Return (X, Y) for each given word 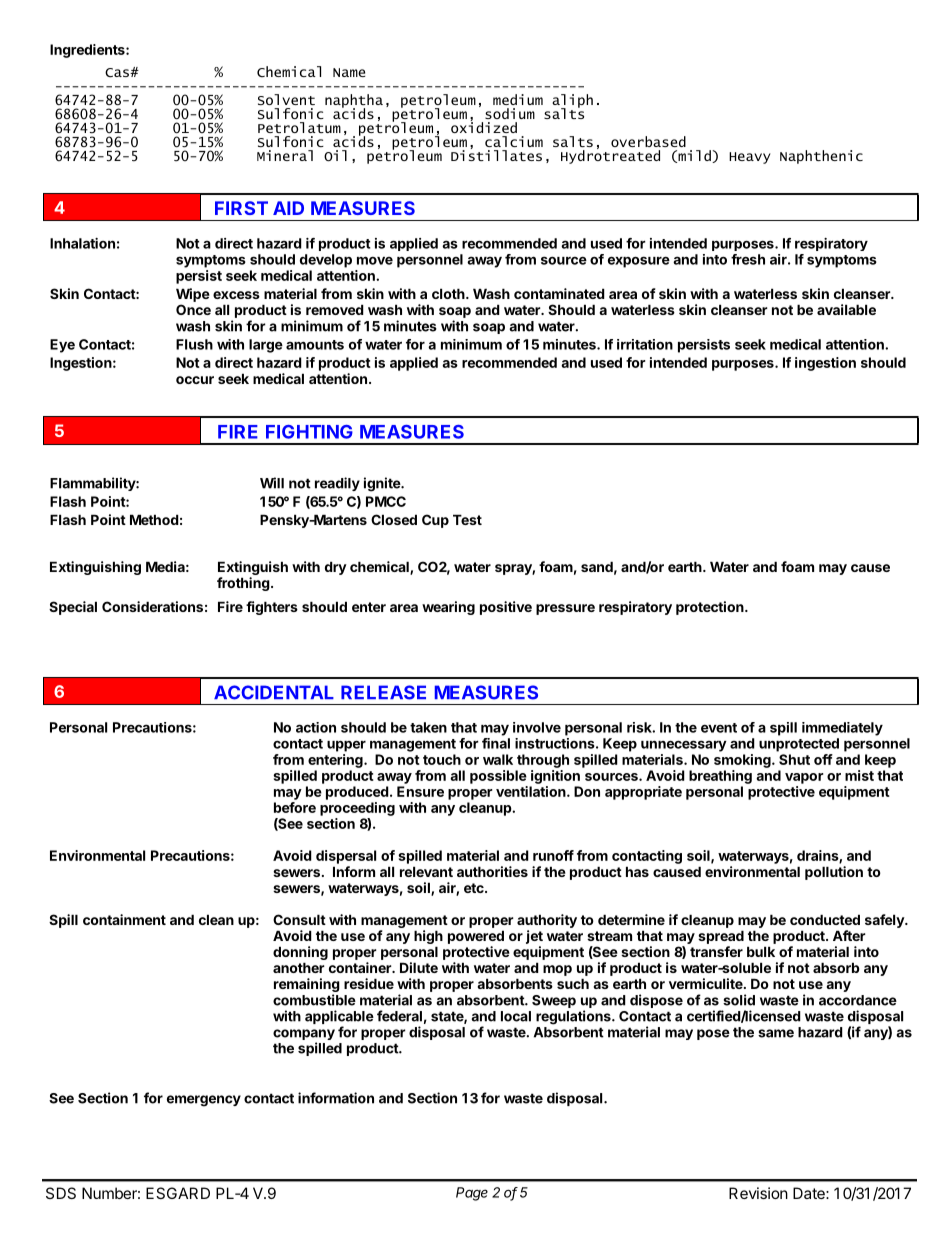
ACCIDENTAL (274, 692)
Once (193, 309)
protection (711, 608)
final (496, 743)
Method (154, 519)
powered (476, 937)
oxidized (484, 126)
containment (124, 919)
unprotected (799, 745)
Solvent (286, 99)
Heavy (750, 158)
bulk (761, 951)
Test (467, 519)
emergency (204, 1101)
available (846, 309)
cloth (448, 293)
